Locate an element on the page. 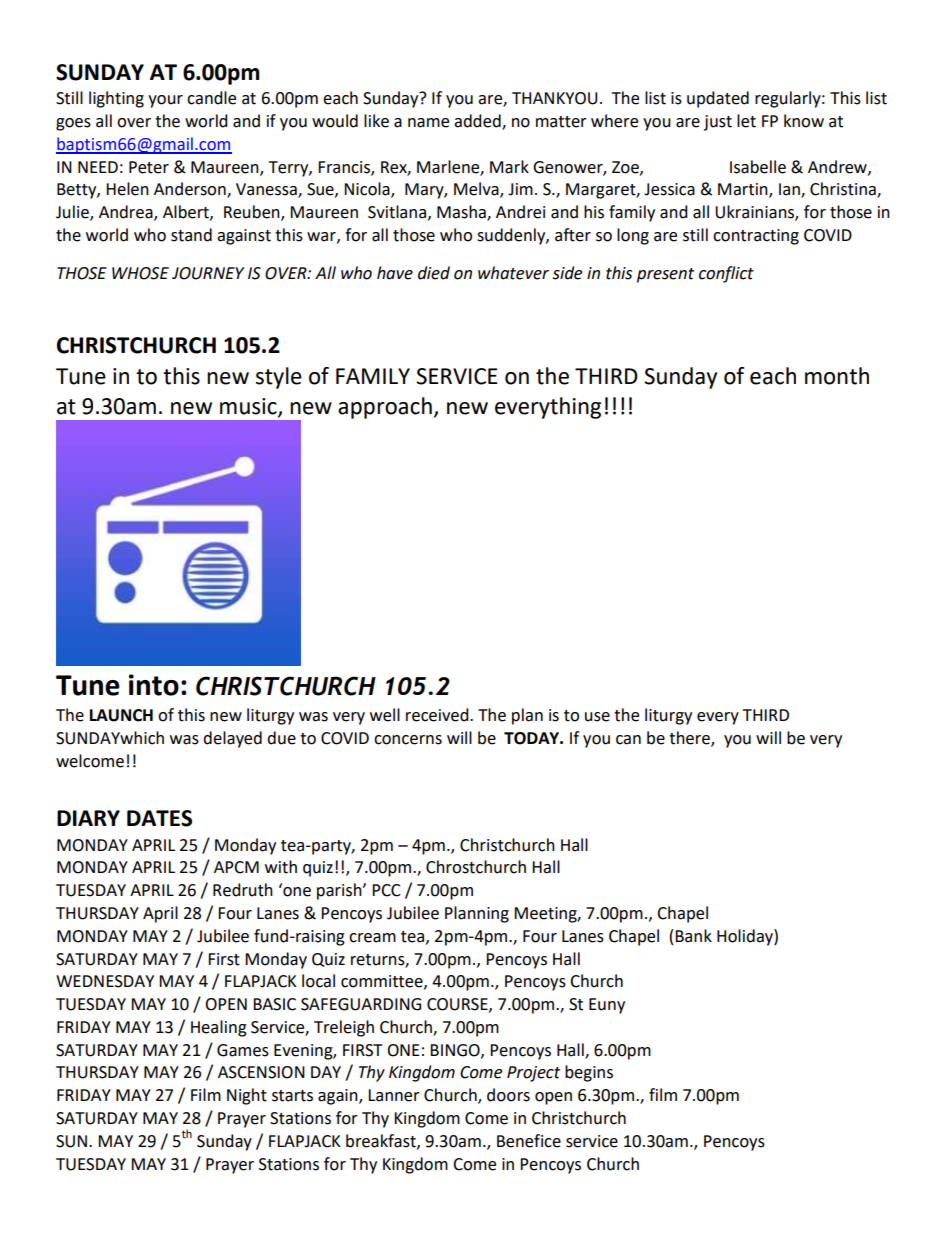 The width and height of the document is (952, 1233). month is located at coordinates (837, 376).
